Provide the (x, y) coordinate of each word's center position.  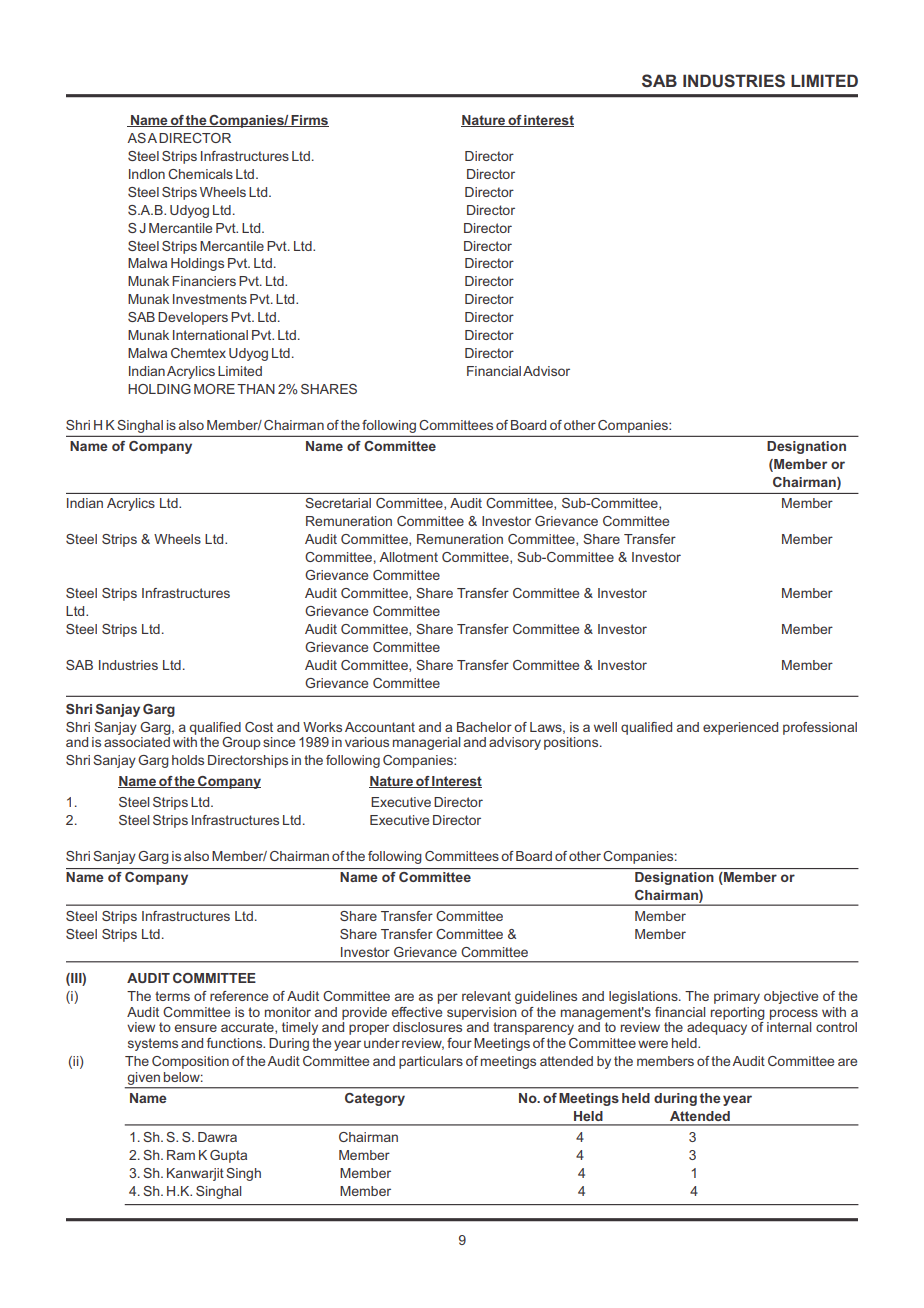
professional (820, 728)
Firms (309, 121)
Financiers (204, 281)
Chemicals (200, 174)
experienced (740, 728)
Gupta (228, 1156)
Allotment (408, 557)
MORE (214, 389)
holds (188, 760)
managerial (426, 743)
